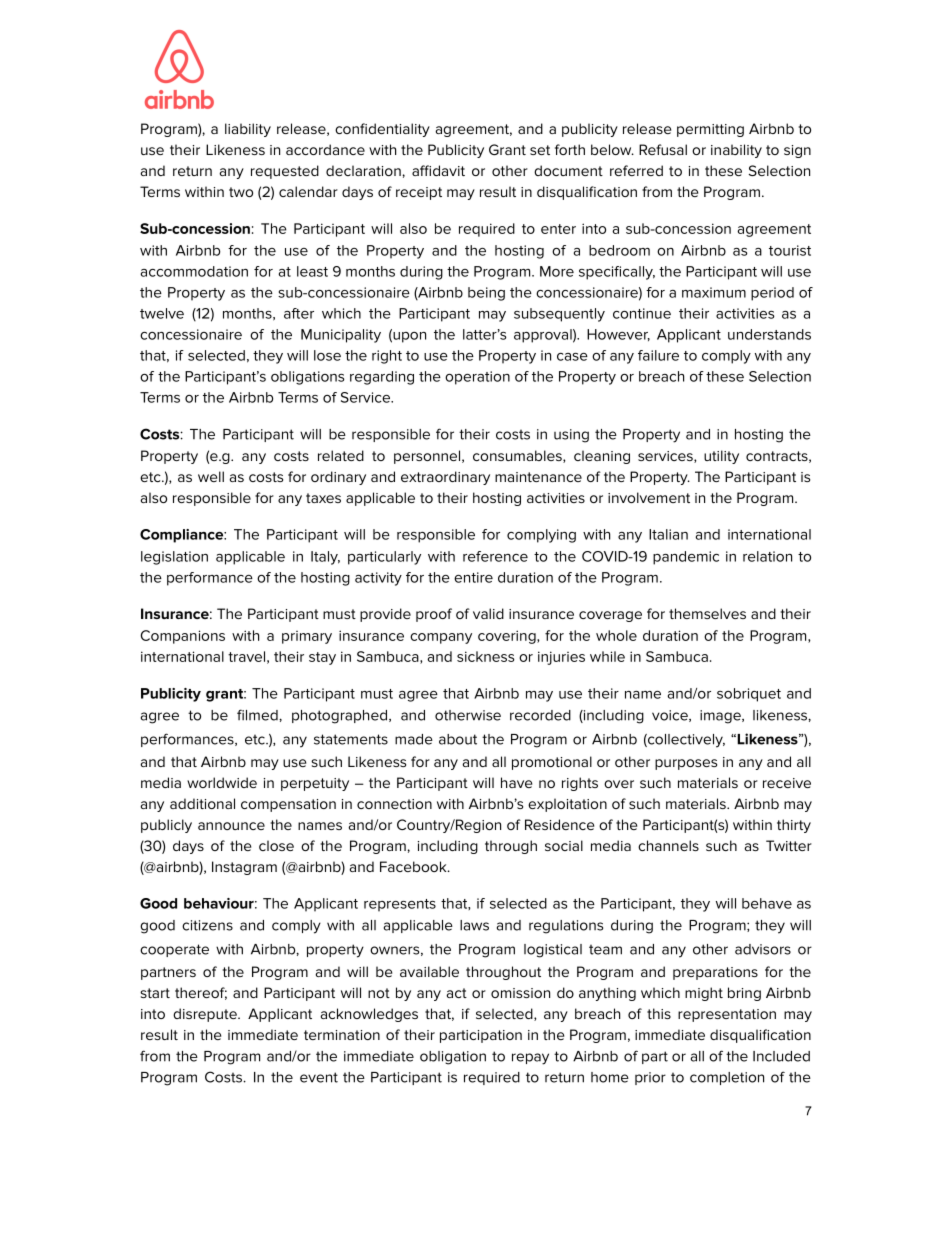 The height and width of the image is (1233, 952). I want to click on Companions, so click(183, 637).
